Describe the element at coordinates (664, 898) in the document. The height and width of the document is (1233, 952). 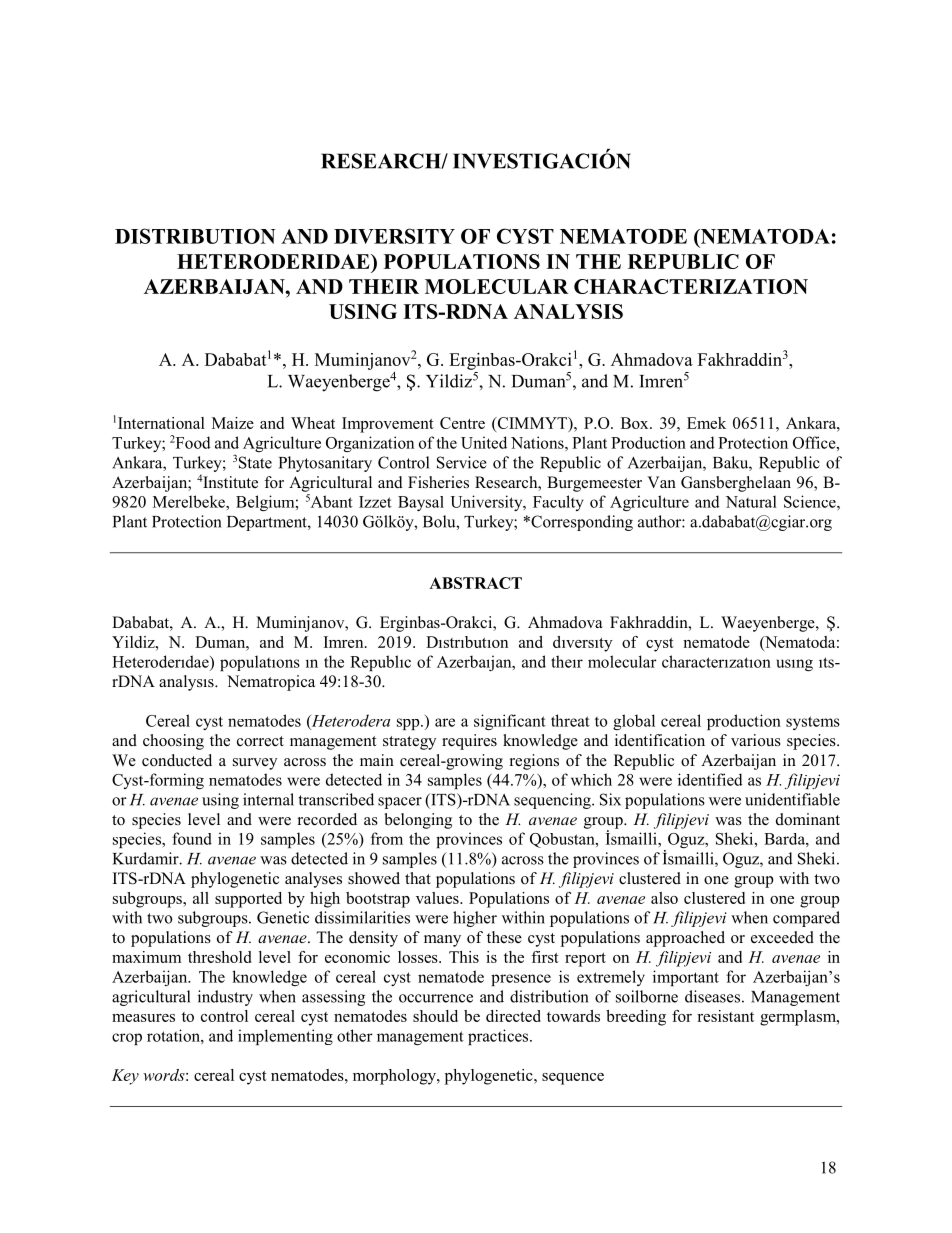
I see `also` at that location.
